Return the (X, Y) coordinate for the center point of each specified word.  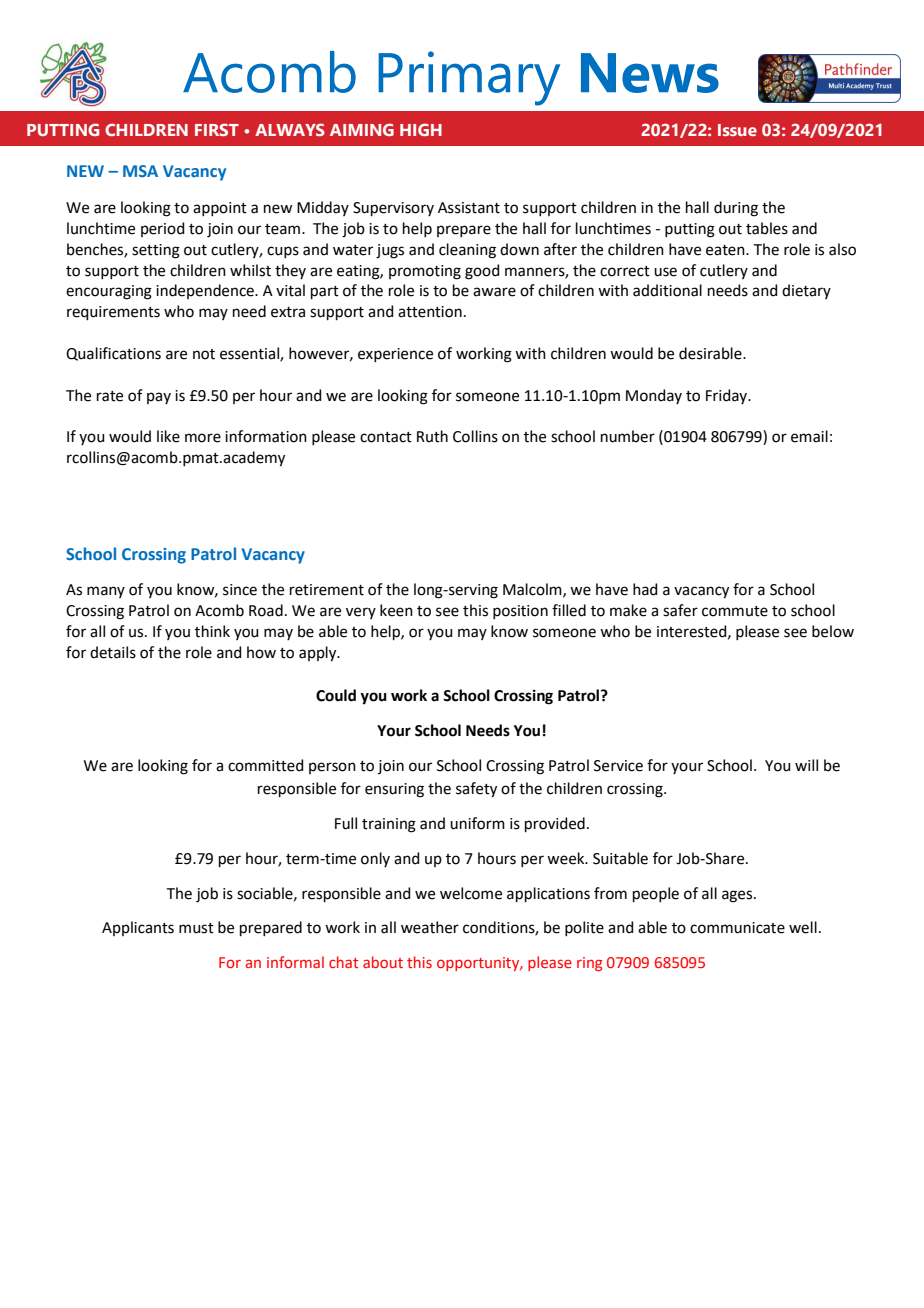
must (196, 928)
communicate (737, 928)
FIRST (217, 129)
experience (395, 355)
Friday (728, 396)
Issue (737, 130)
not (204, 354)
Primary (469, 78)
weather (430, 927)
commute (735, 611)
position (520, 612)
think (212, 631)
